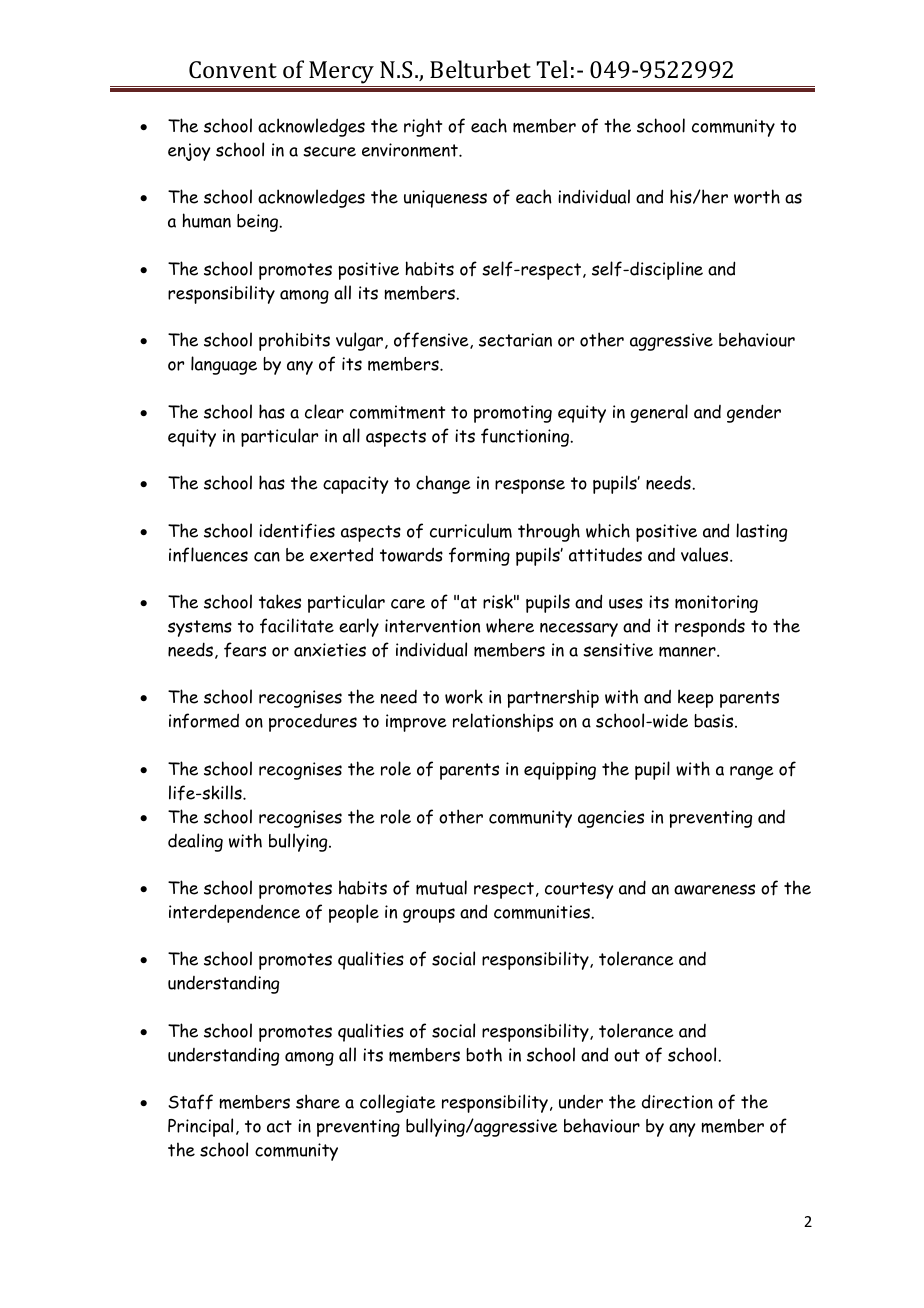  What do you see at coordinates (294, 341) in the screenshot?
I see `prohibits` at bounding box center [294, 341].
